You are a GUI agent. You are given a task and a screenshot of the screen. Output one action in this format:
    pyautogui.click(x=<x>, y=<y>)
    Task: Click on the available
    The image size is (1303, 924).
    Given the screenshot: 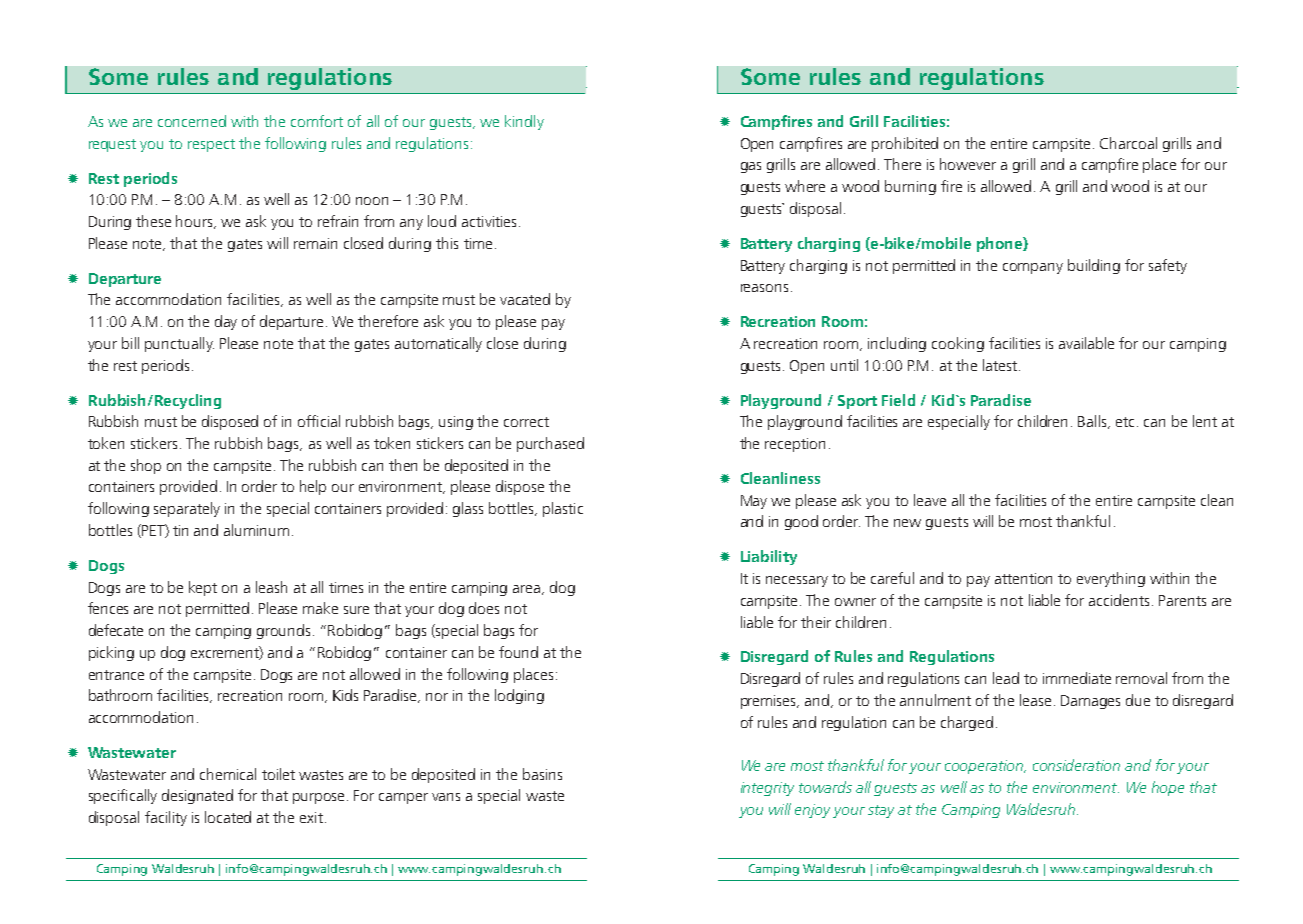 What is the action you would take?
    pyautogui.click(x=1086, y=343)
